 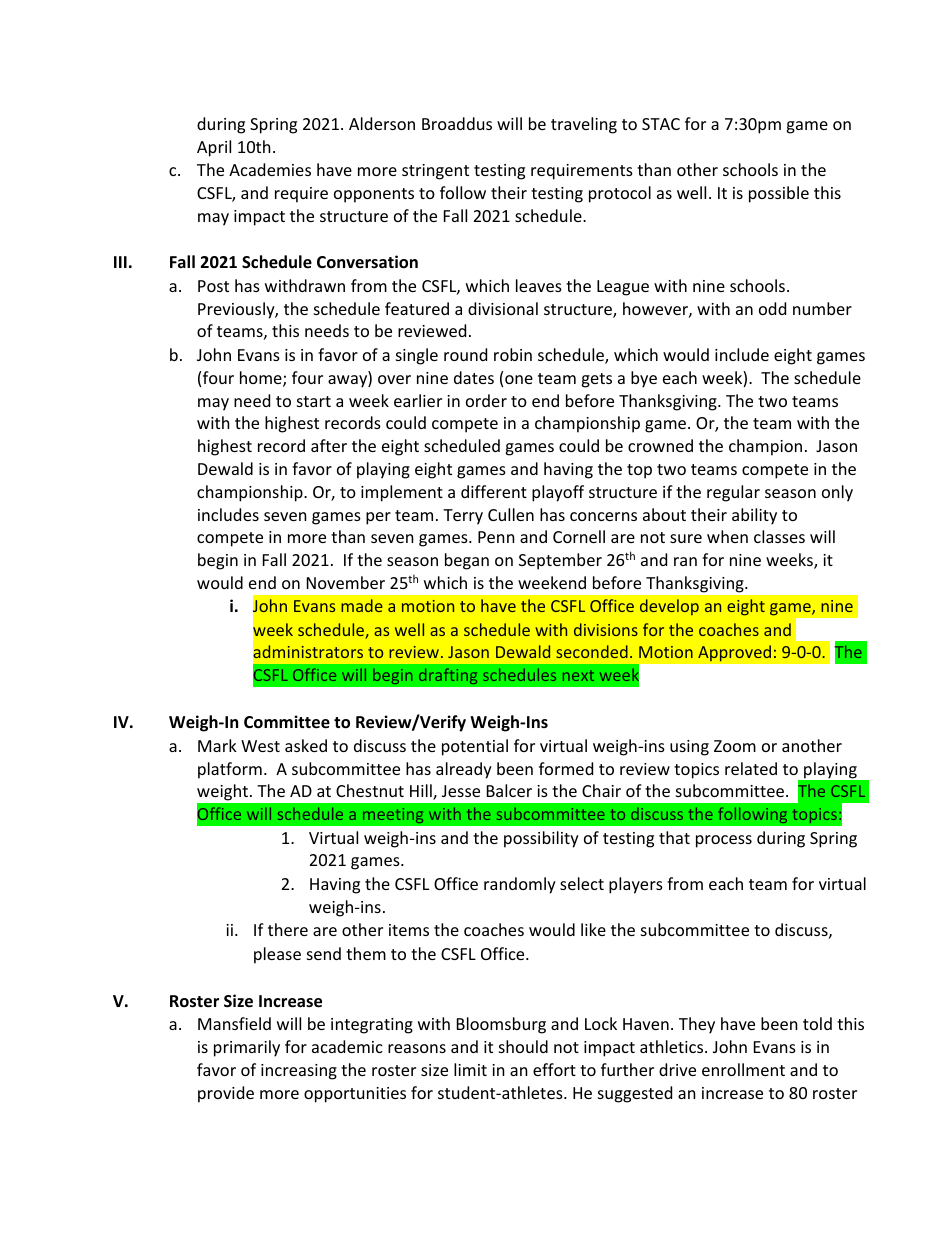 I want to click on possible, so click(x=779, y=194).
